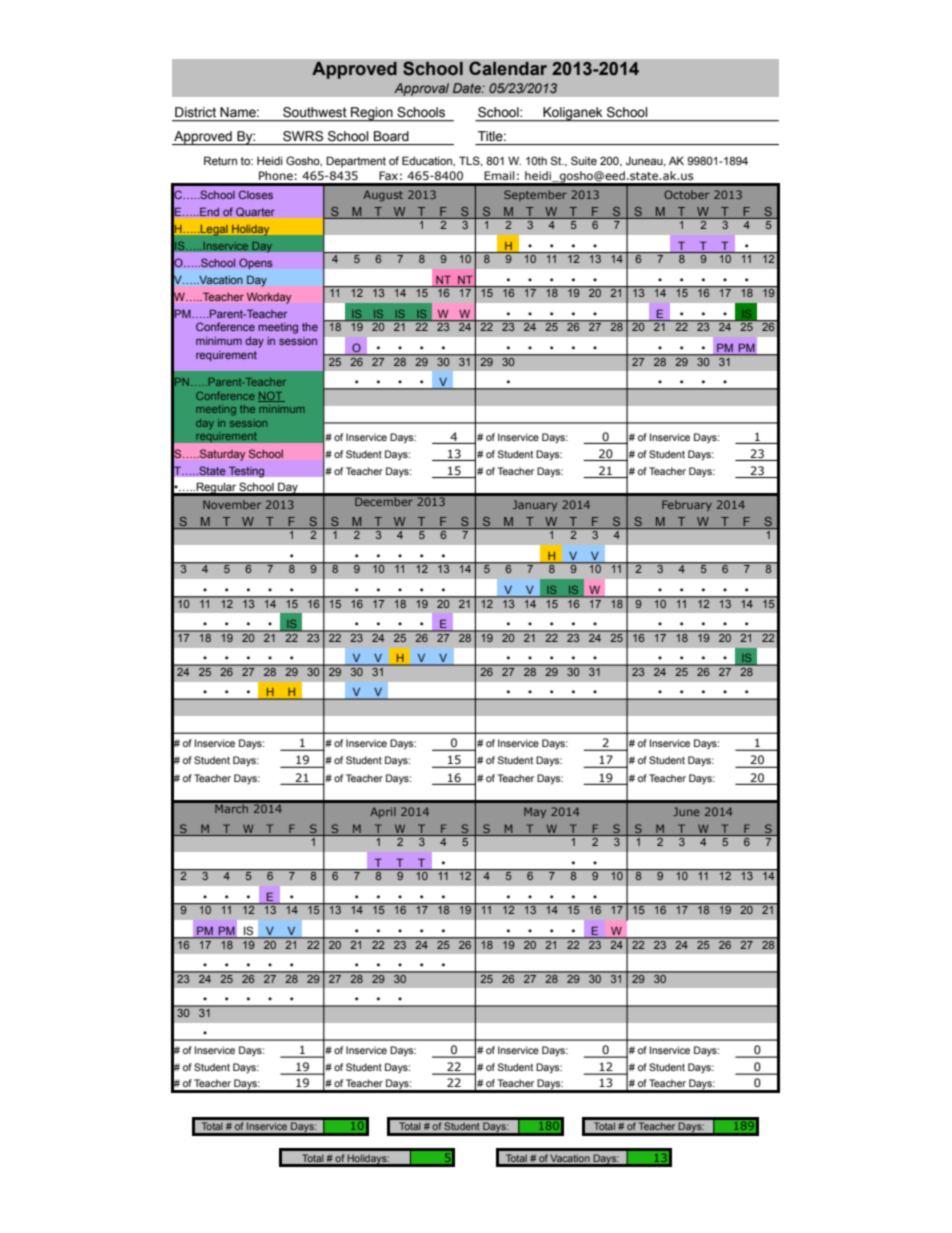  I want to click on January, so click(535, 505).
